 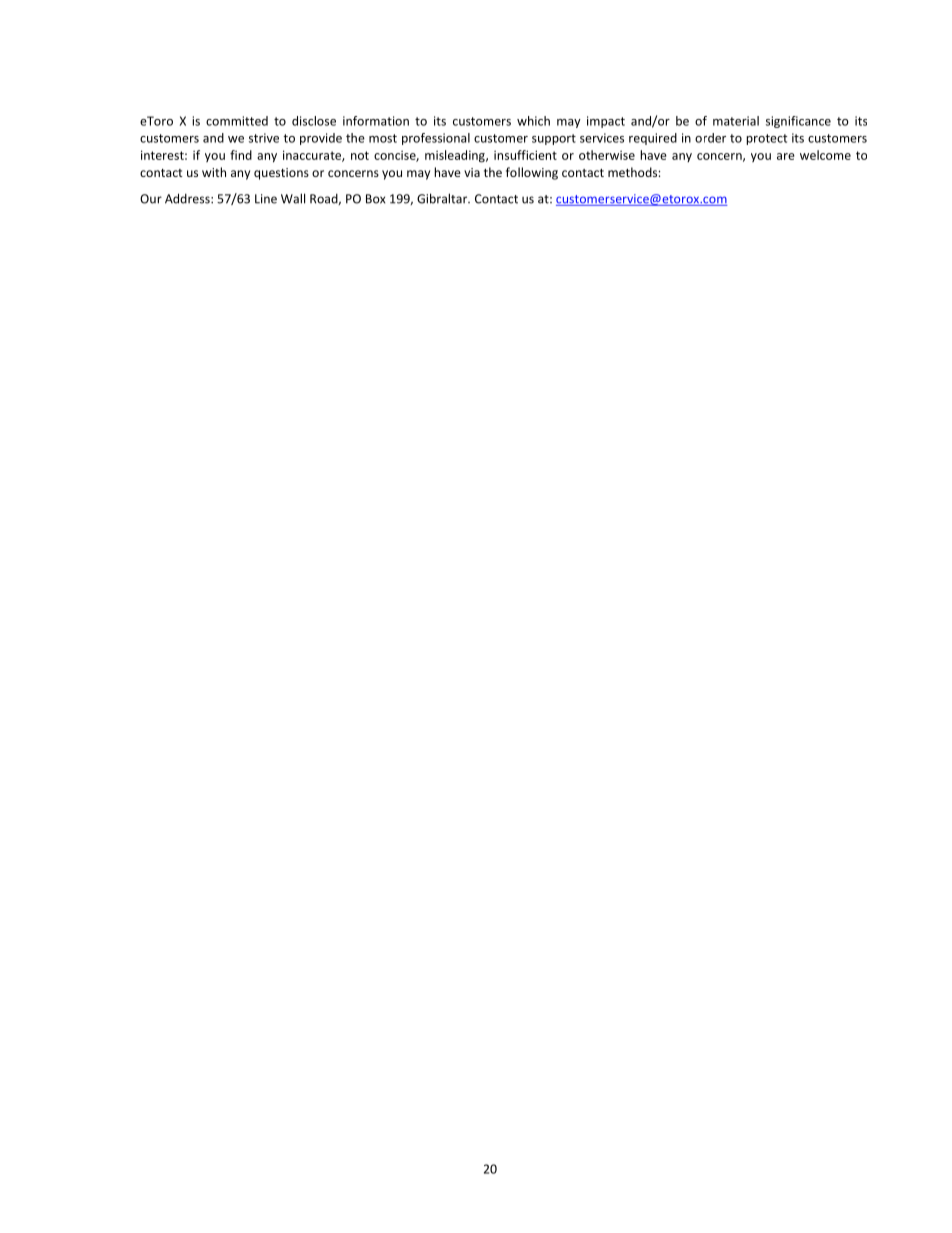 I want to click on Line, so click(x=266, y=199).
